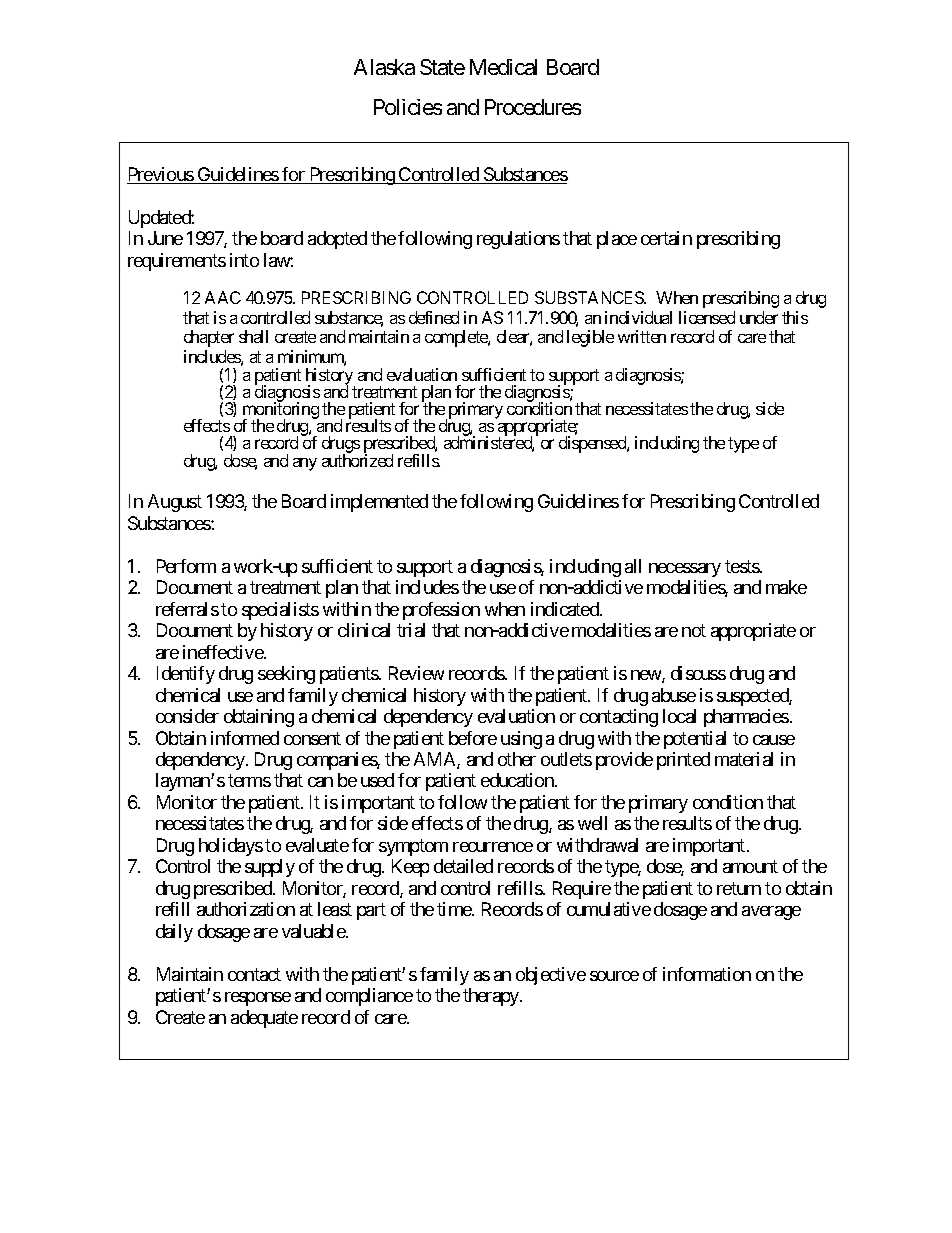 The width and height of the screenshot is (952, 1233). What do you see at coordinates (384, 67) in the screenshot?
I see `Alaska` at bounding box center [384, 67].
